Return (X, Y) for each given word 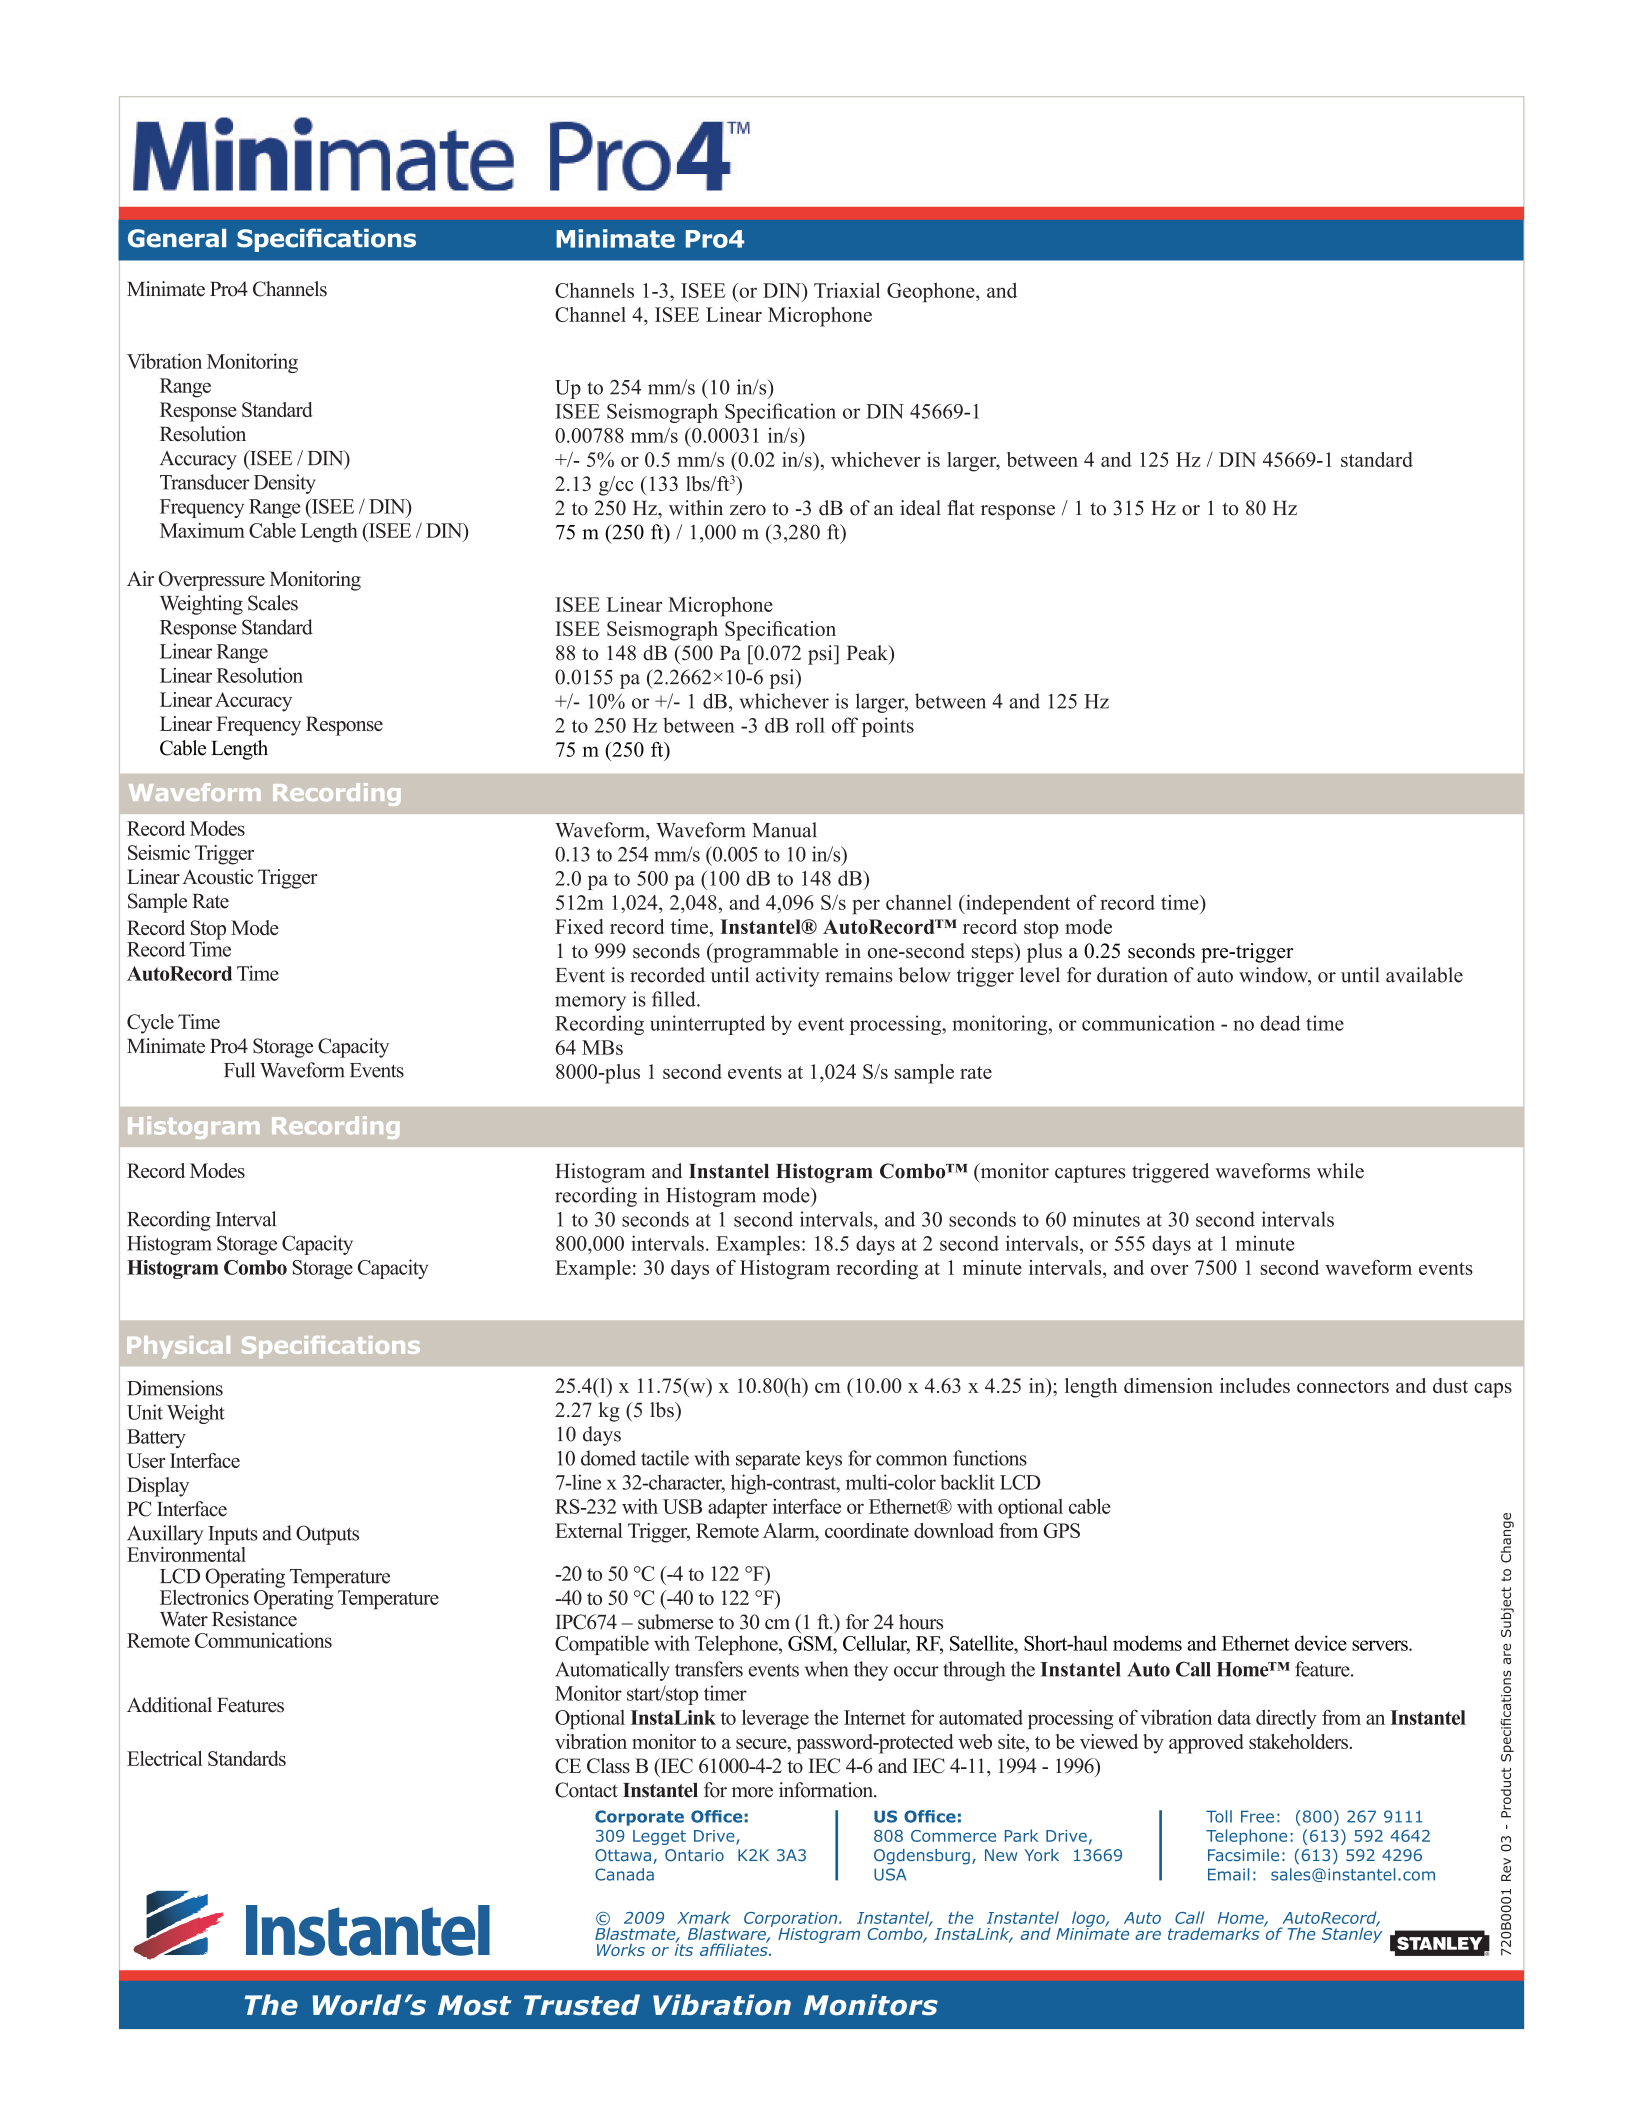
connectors (1343, 1386)
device (1321, 1643)
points (888, 727)
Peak (868, 653)
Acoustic (217, 876)
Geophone (932, 292)
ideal (920, 508)
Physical (178, 1347)
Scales (273, 603)
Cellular (876, 1644)
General (177, 238)
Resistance (254, 1618)
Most (475, 2005)
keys (824, 1460)
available (1424, 975)
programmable (774, 953)
